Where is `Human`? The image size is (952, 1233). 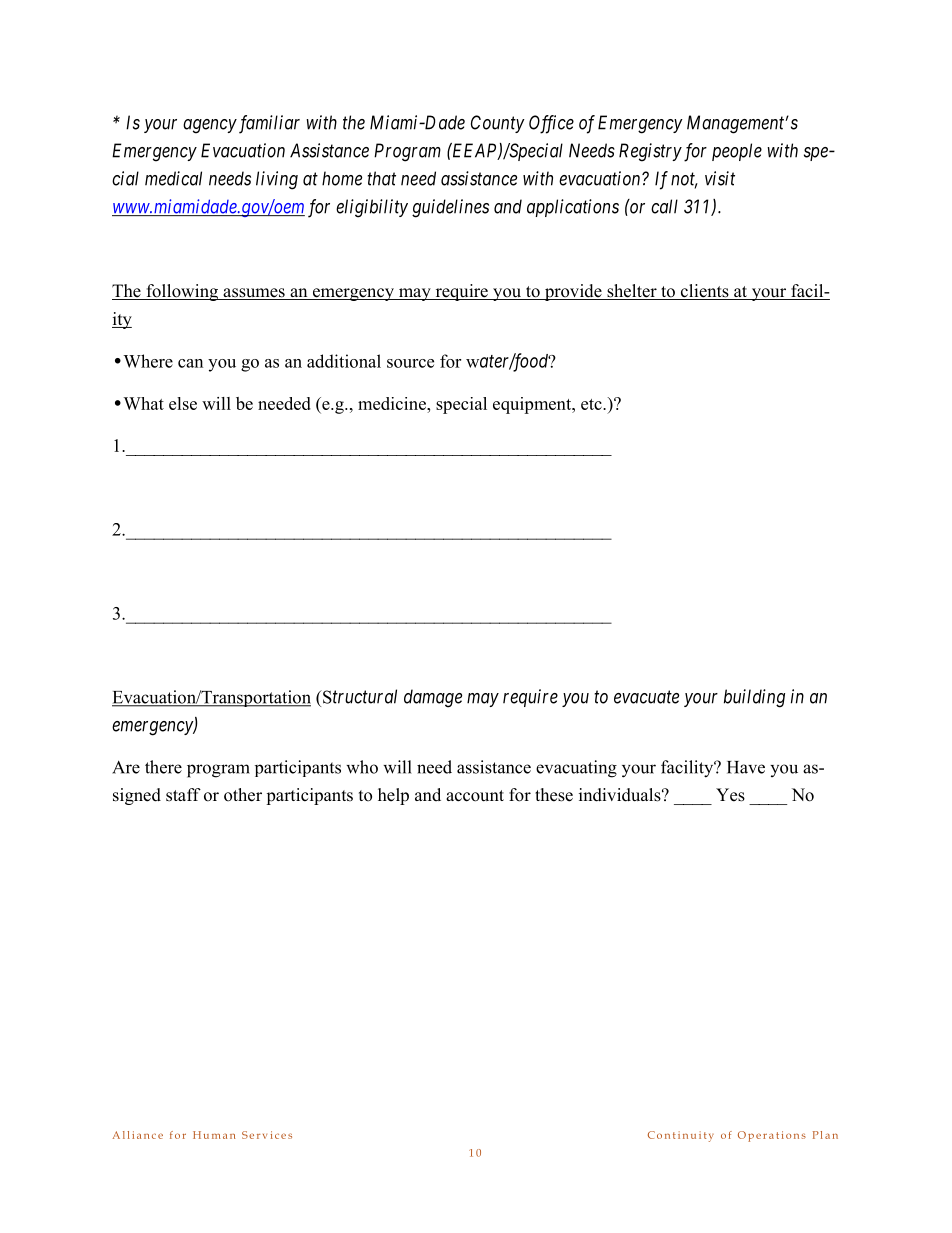
Human is located at coordinates (214, 1135).
